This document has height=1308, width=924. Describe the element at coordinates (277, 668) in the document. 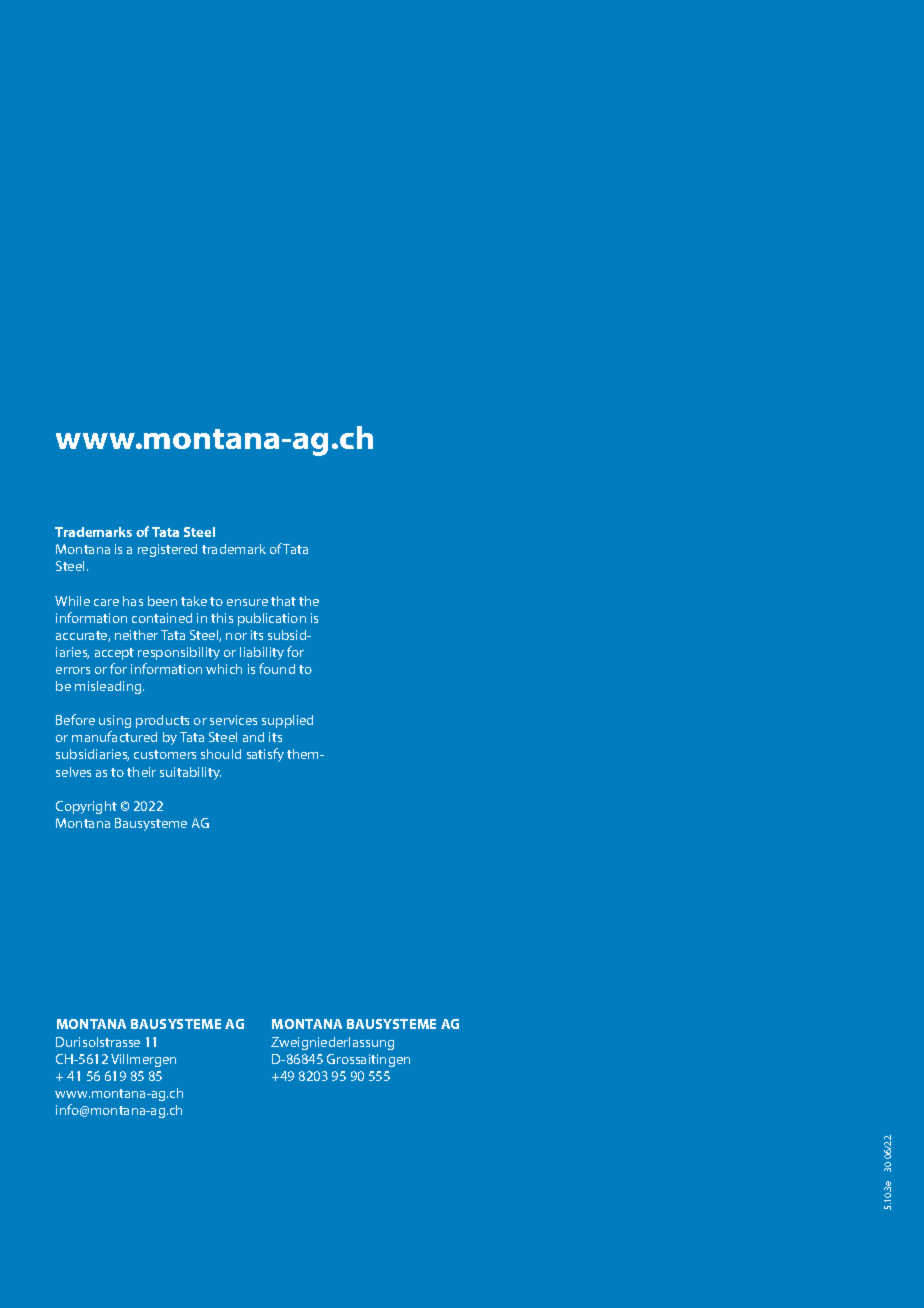

I see `found` at that location.
